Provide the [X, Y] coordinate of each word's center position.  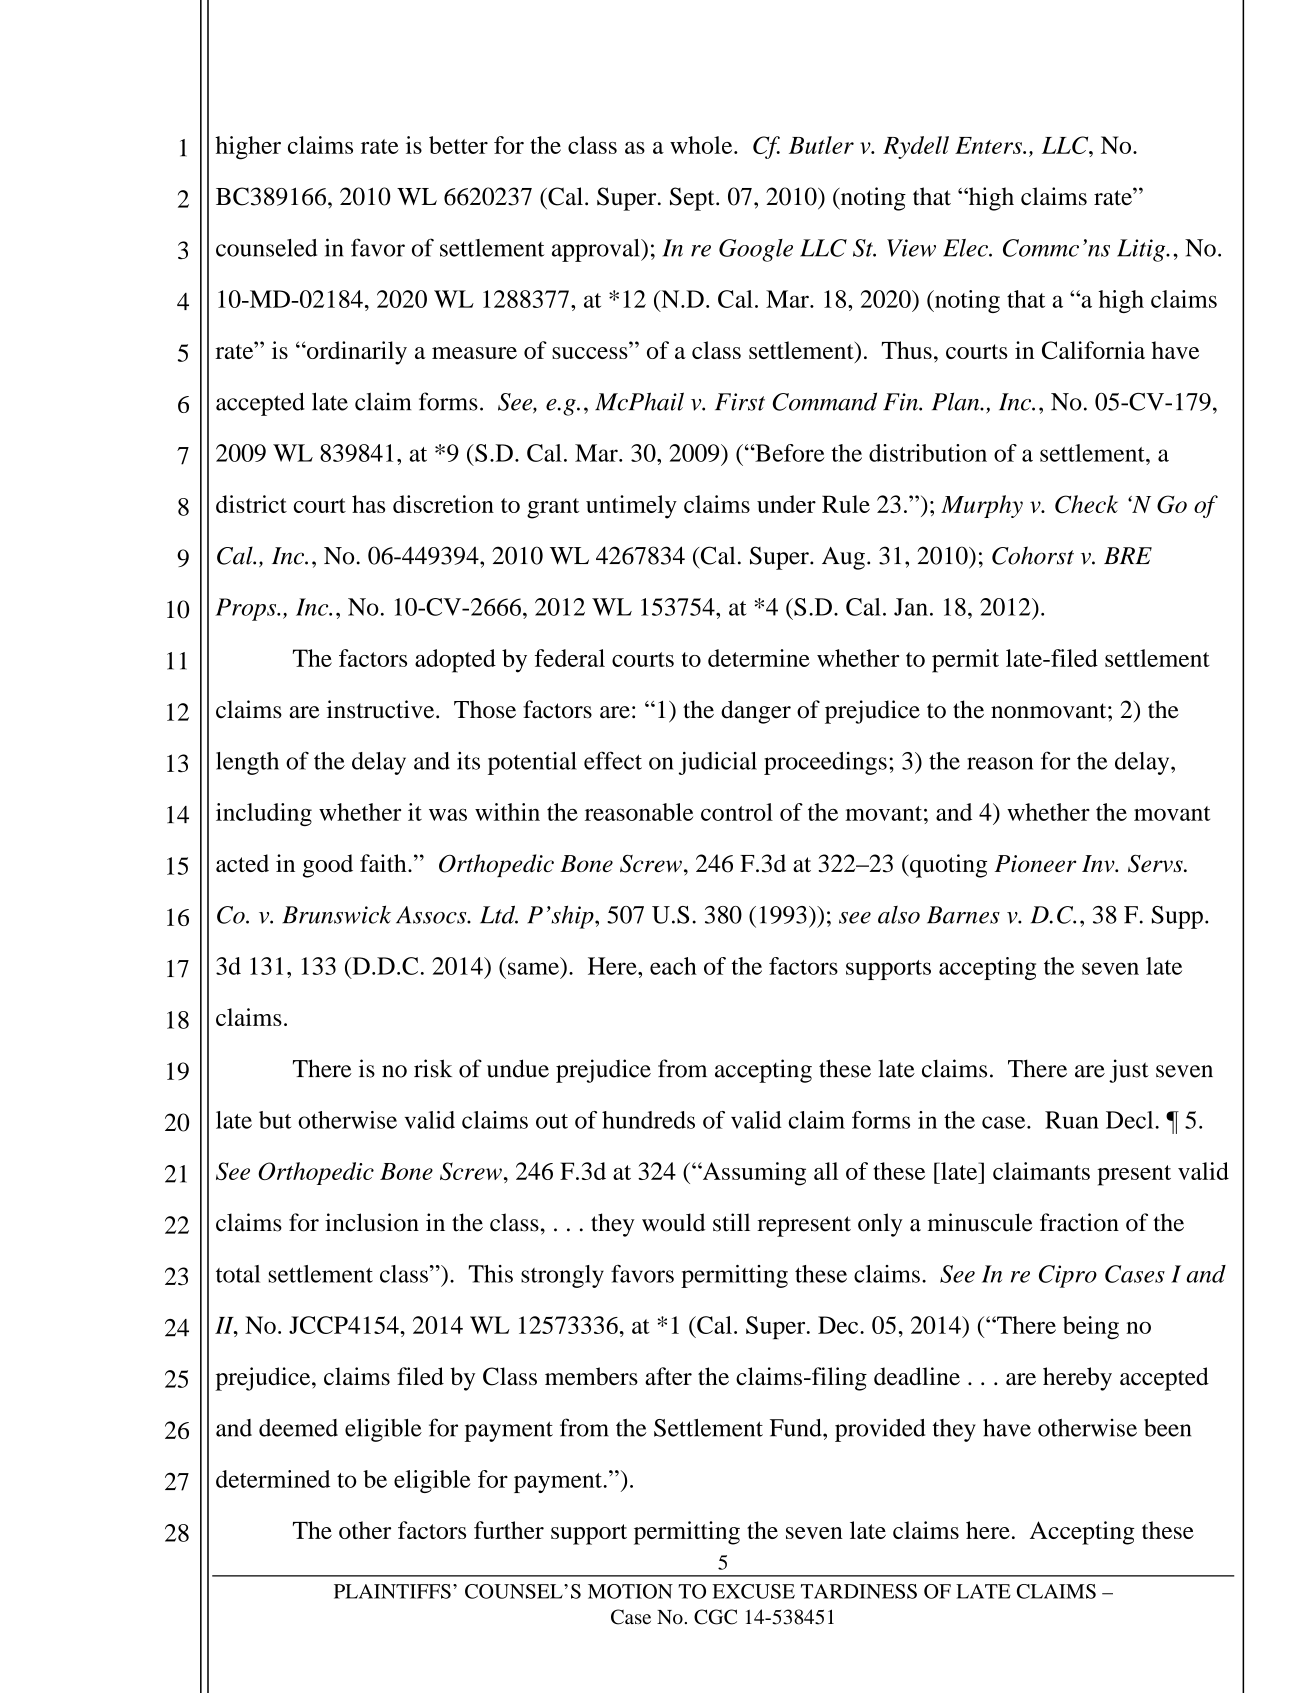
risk [433, 1068]
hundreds [648, 1120]
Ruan [1072, 1120]
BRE [1128, 555]
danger [756, 712]
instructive [382, 709]
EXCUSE [753, 1591]
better [458, 145]
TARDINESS [859, 1591]
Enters [989, 145]
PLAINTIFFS [392, 1591]
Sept [693, 199]
